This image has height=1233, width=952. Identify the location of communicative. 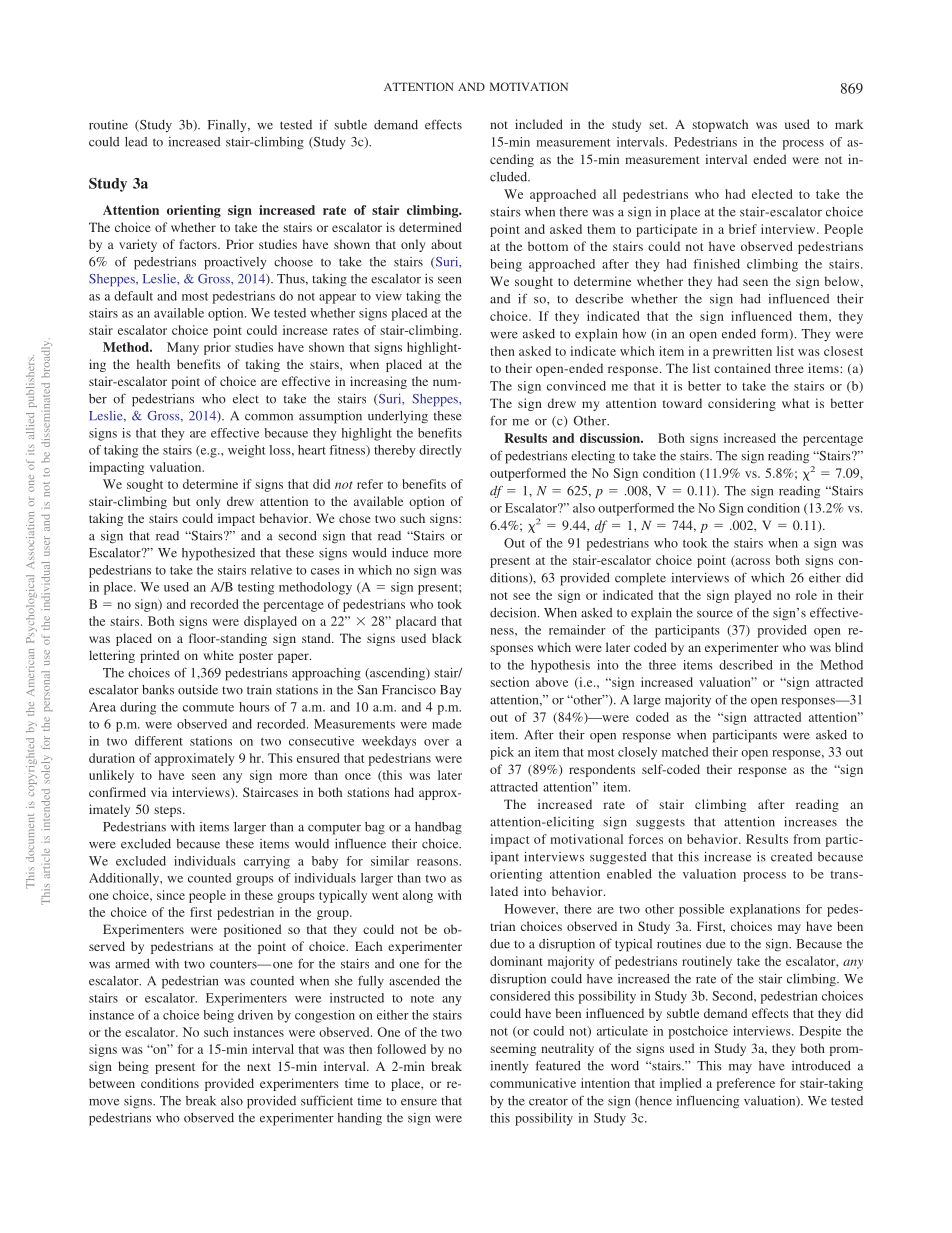
(533, 1083).
